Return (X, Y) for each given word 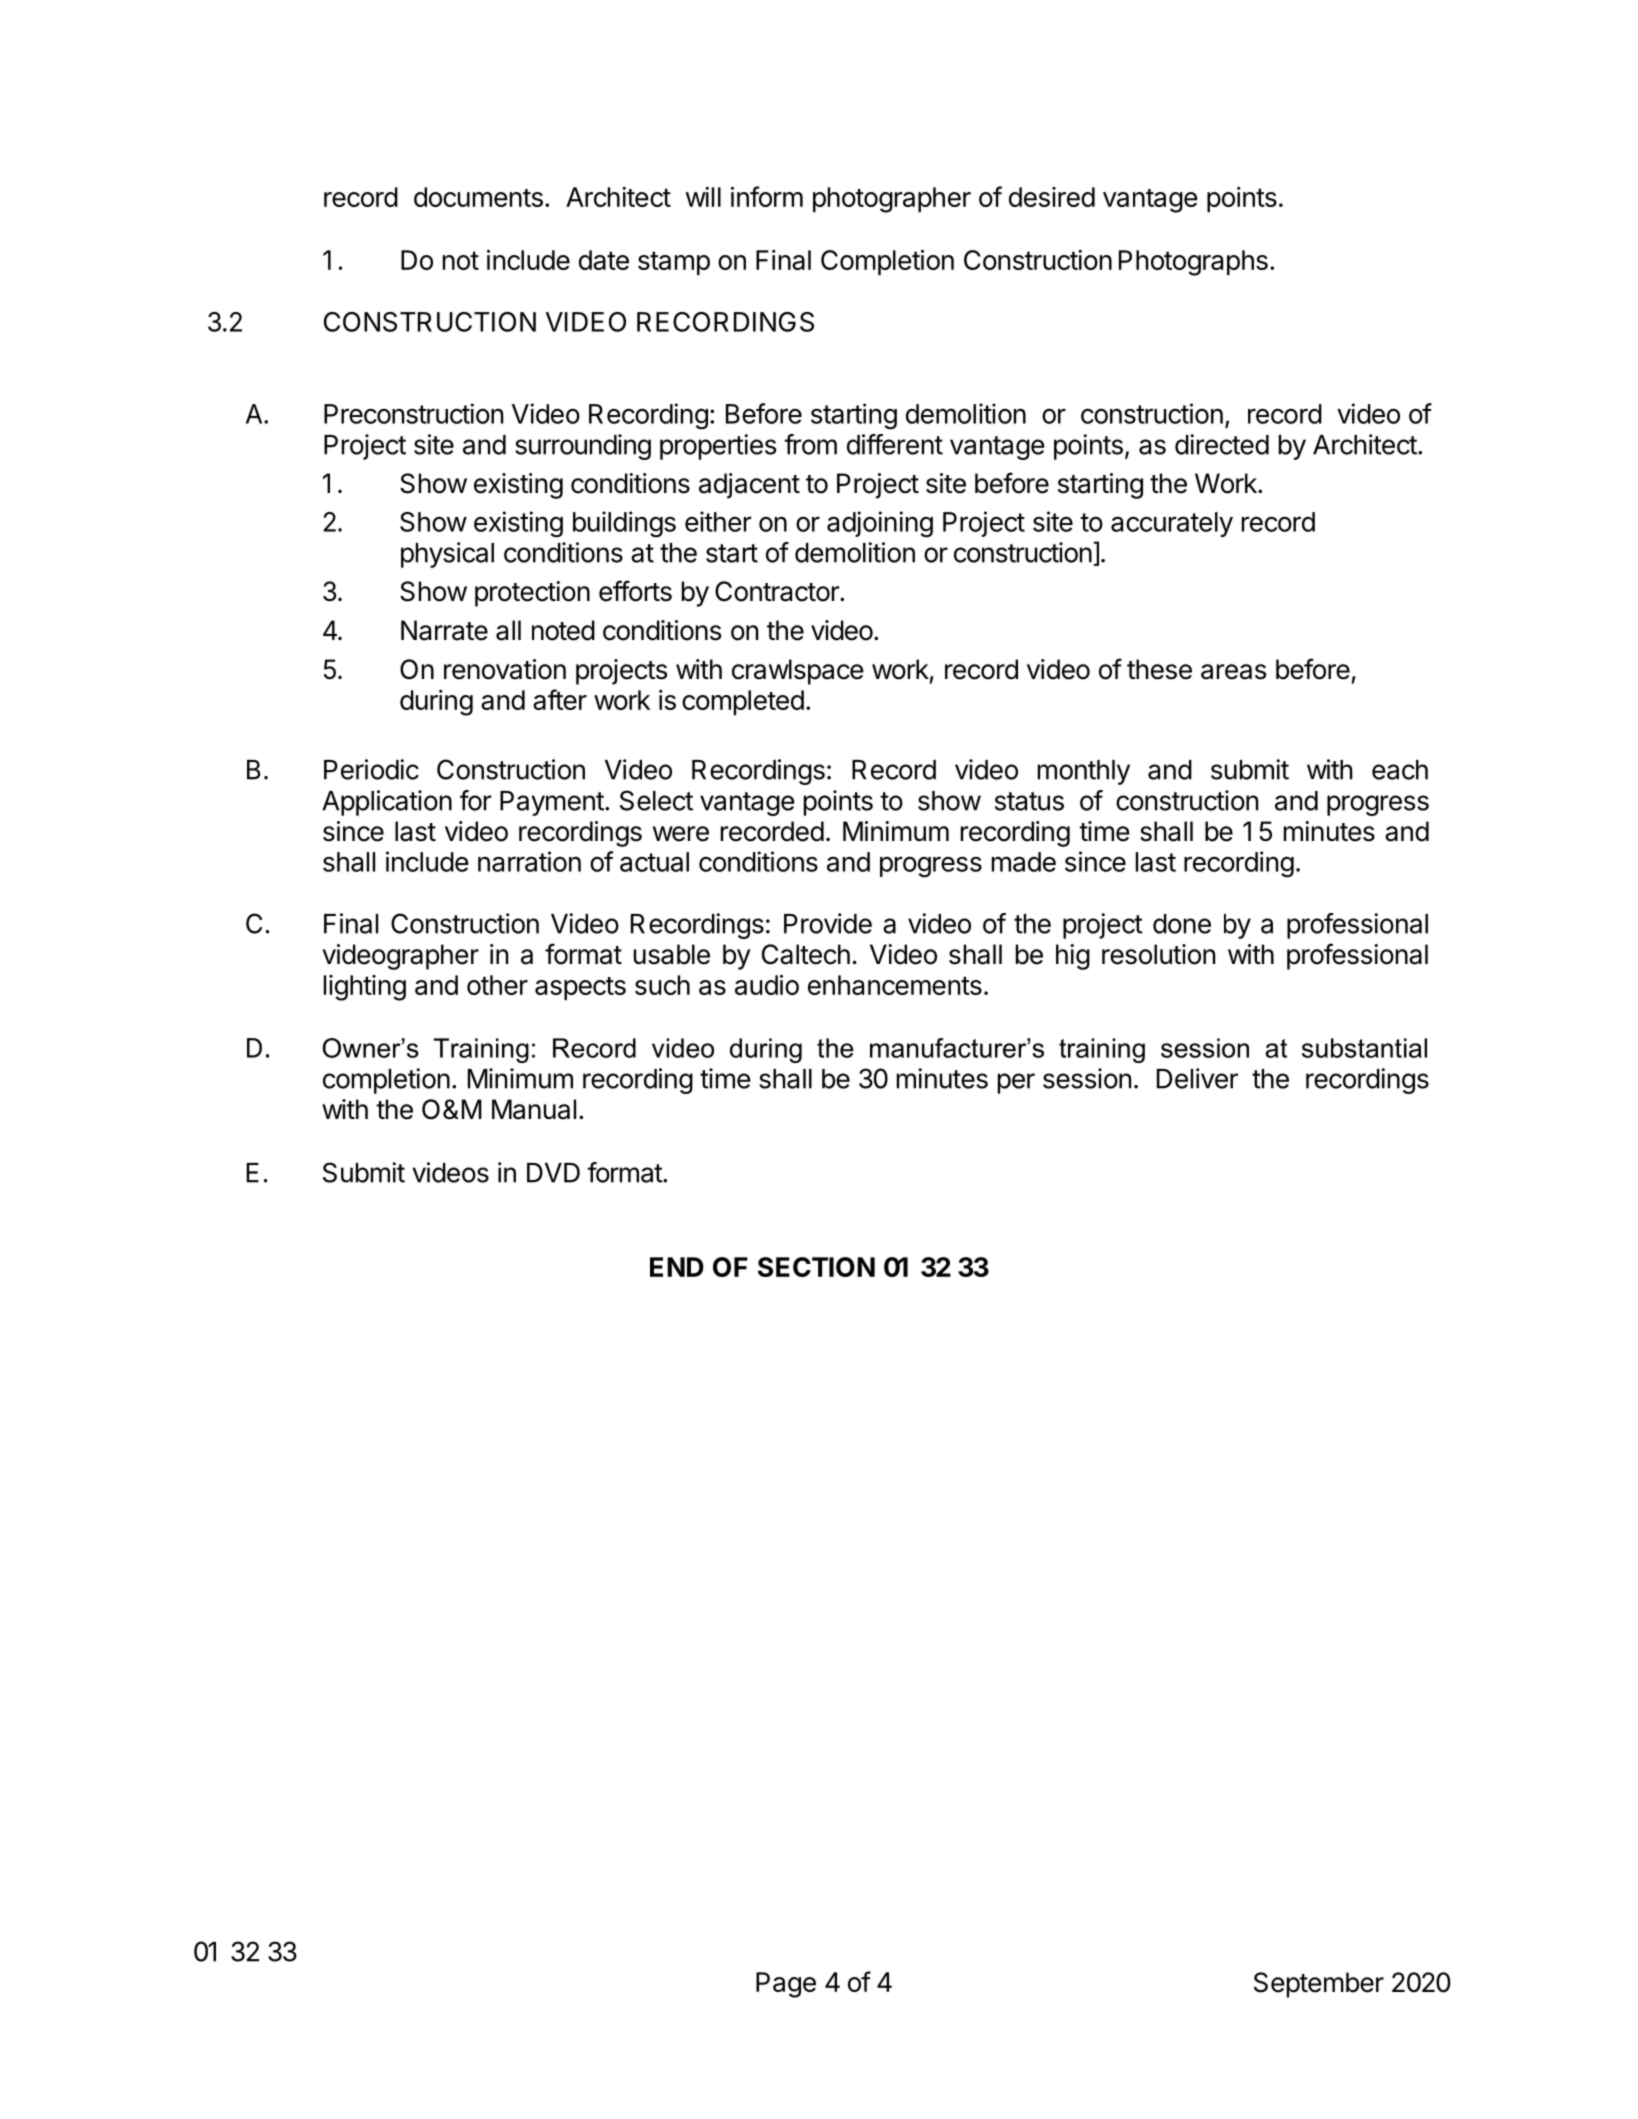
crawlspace (798, 672)
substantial (1364, 1048)
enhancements (895, 985)
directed (1222, 444)
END (677, 1267)
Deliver (1197, 1078)
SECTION (816, 1267)
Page (786, 1985)
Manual (534, 1109)
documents (478, 197)
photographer (892, 200)
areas (1233, 672)
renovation (505, 669)
